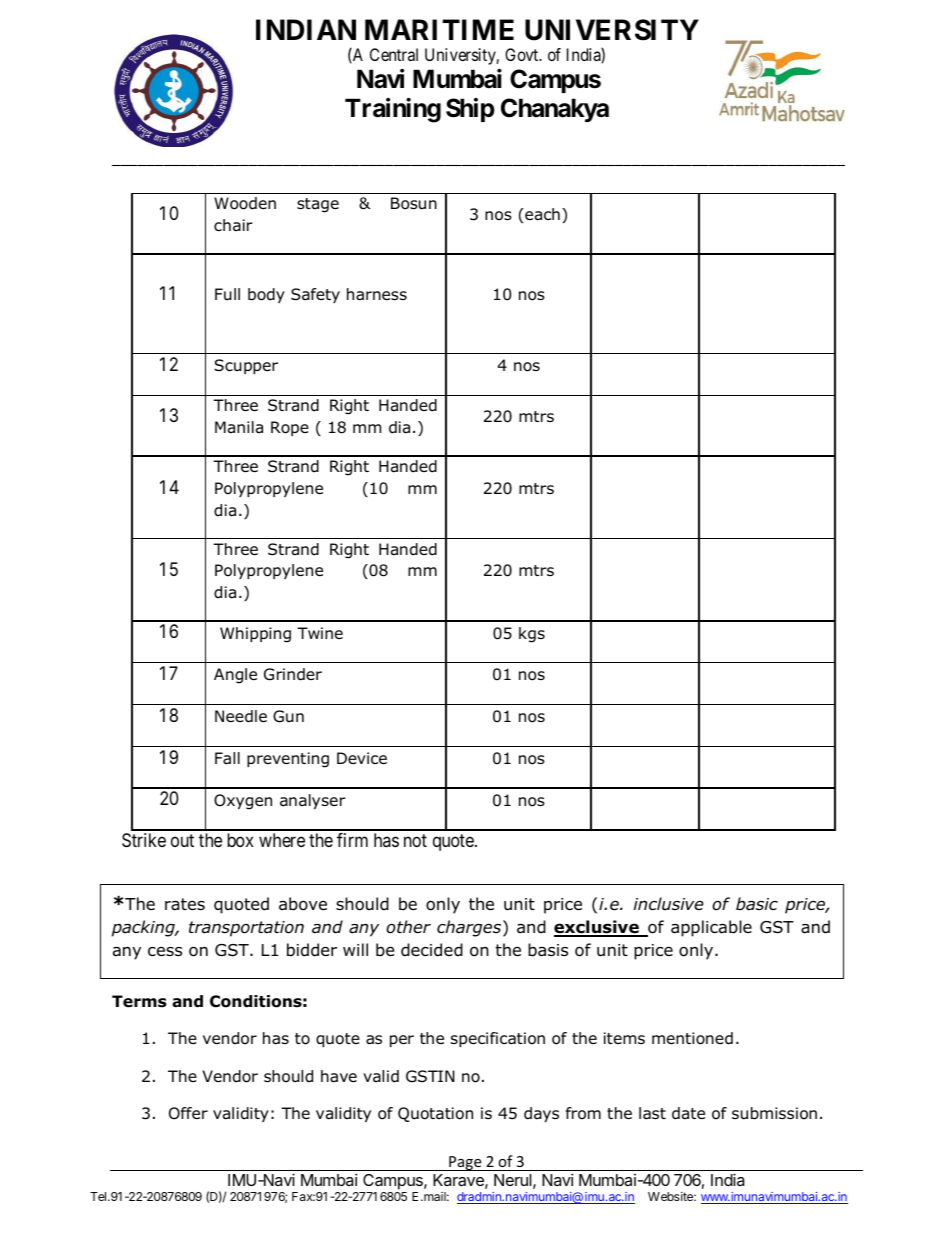 This page has height=1233, width=952. I want to click on Wooden, so click(245, 203).
